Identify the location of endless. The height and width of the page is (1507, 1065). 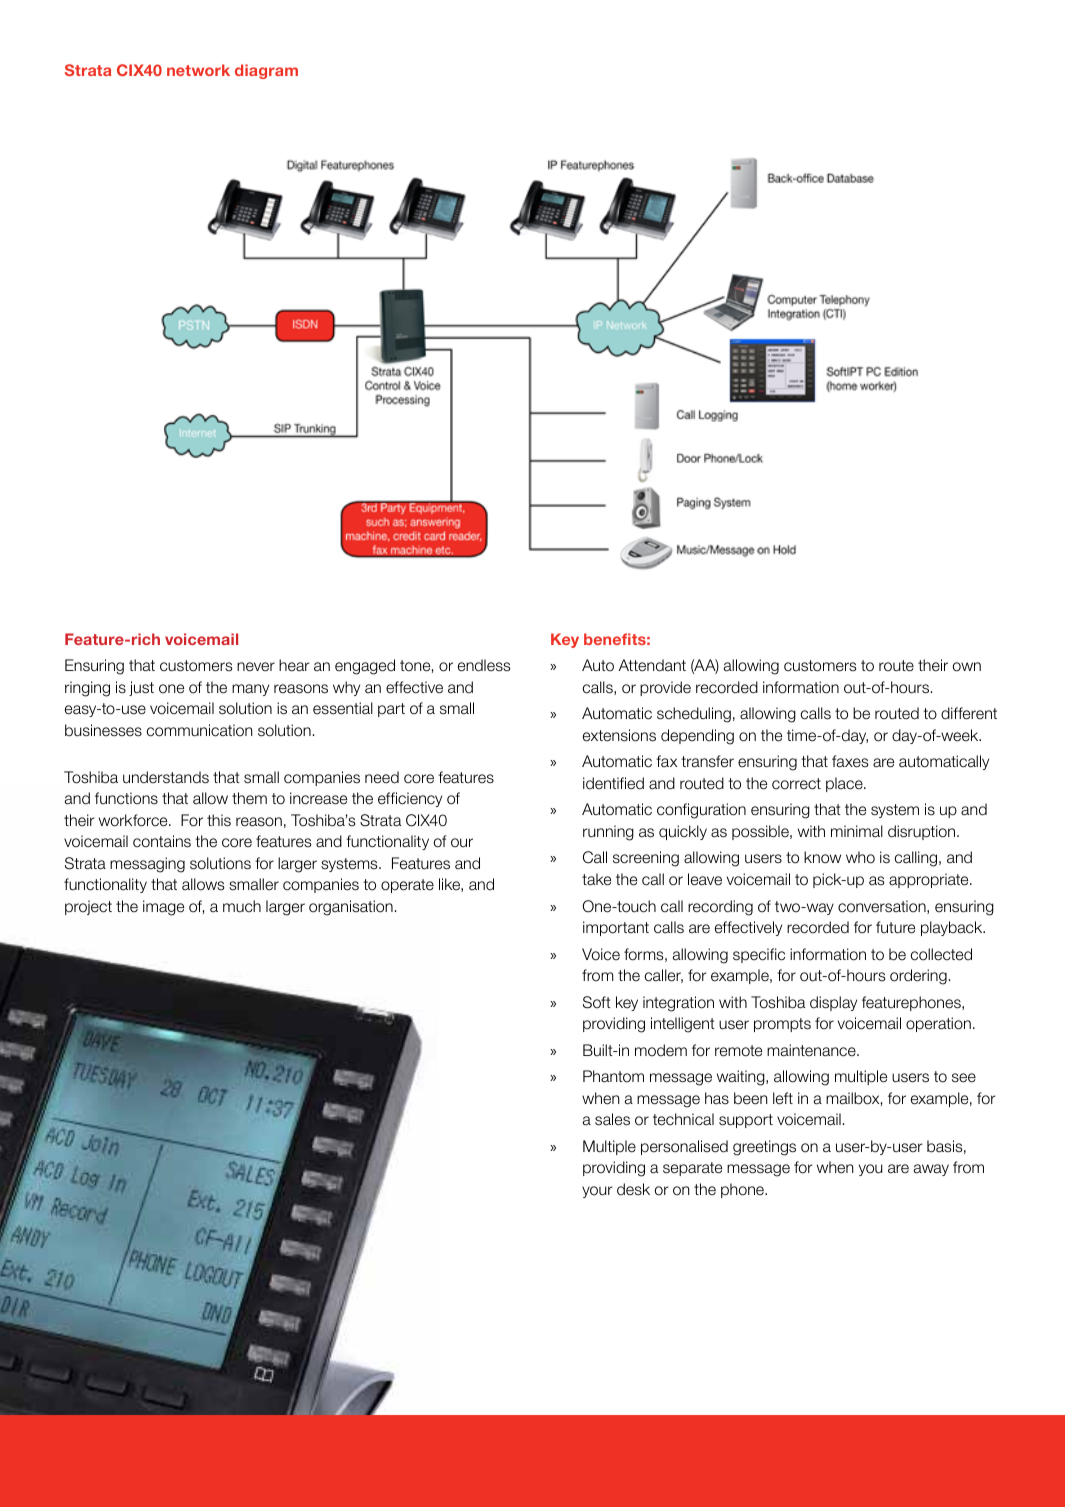
(484, 665).
